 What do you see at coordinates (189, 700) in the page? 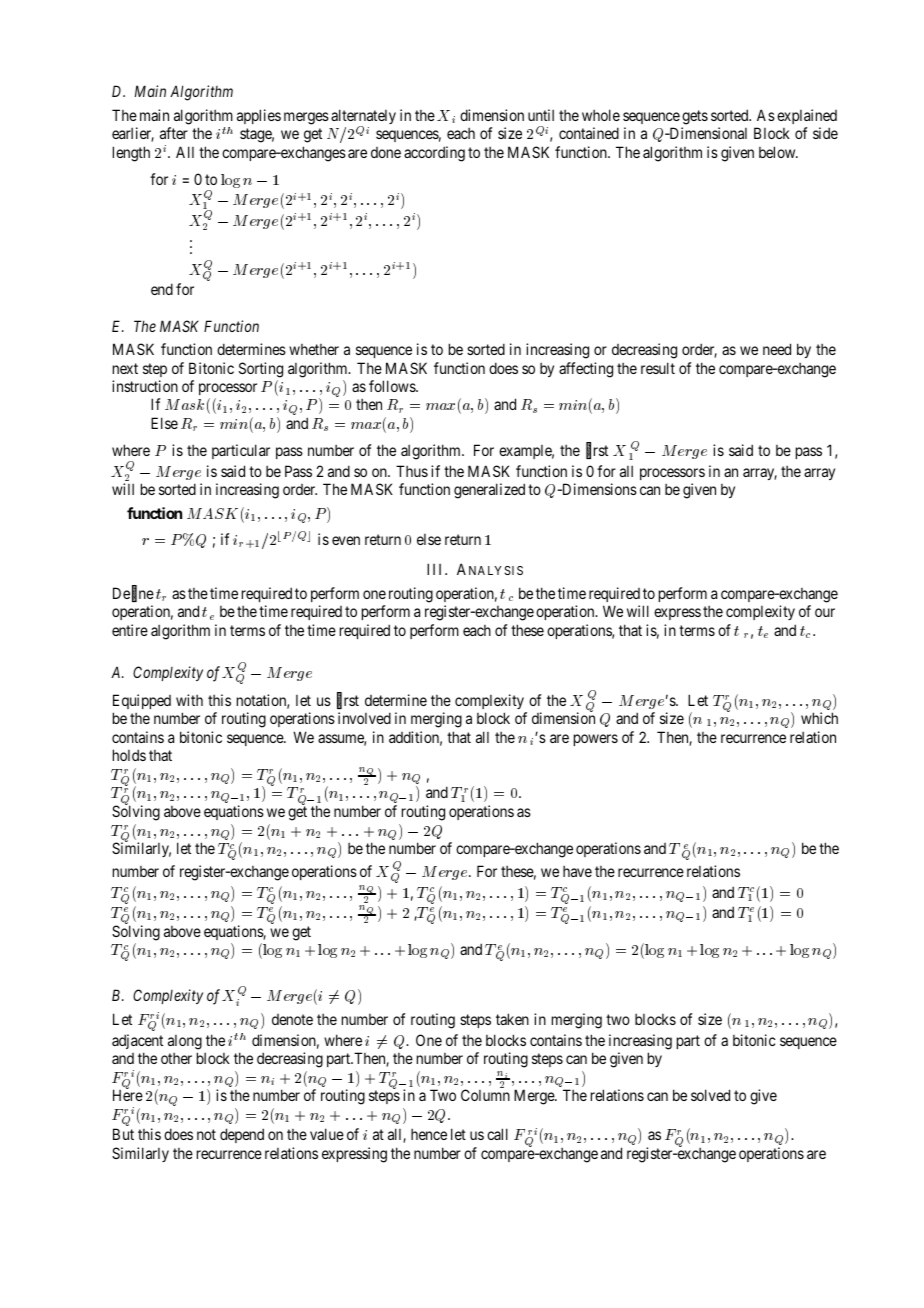
I see `with` at bounding box center [189, 700].
